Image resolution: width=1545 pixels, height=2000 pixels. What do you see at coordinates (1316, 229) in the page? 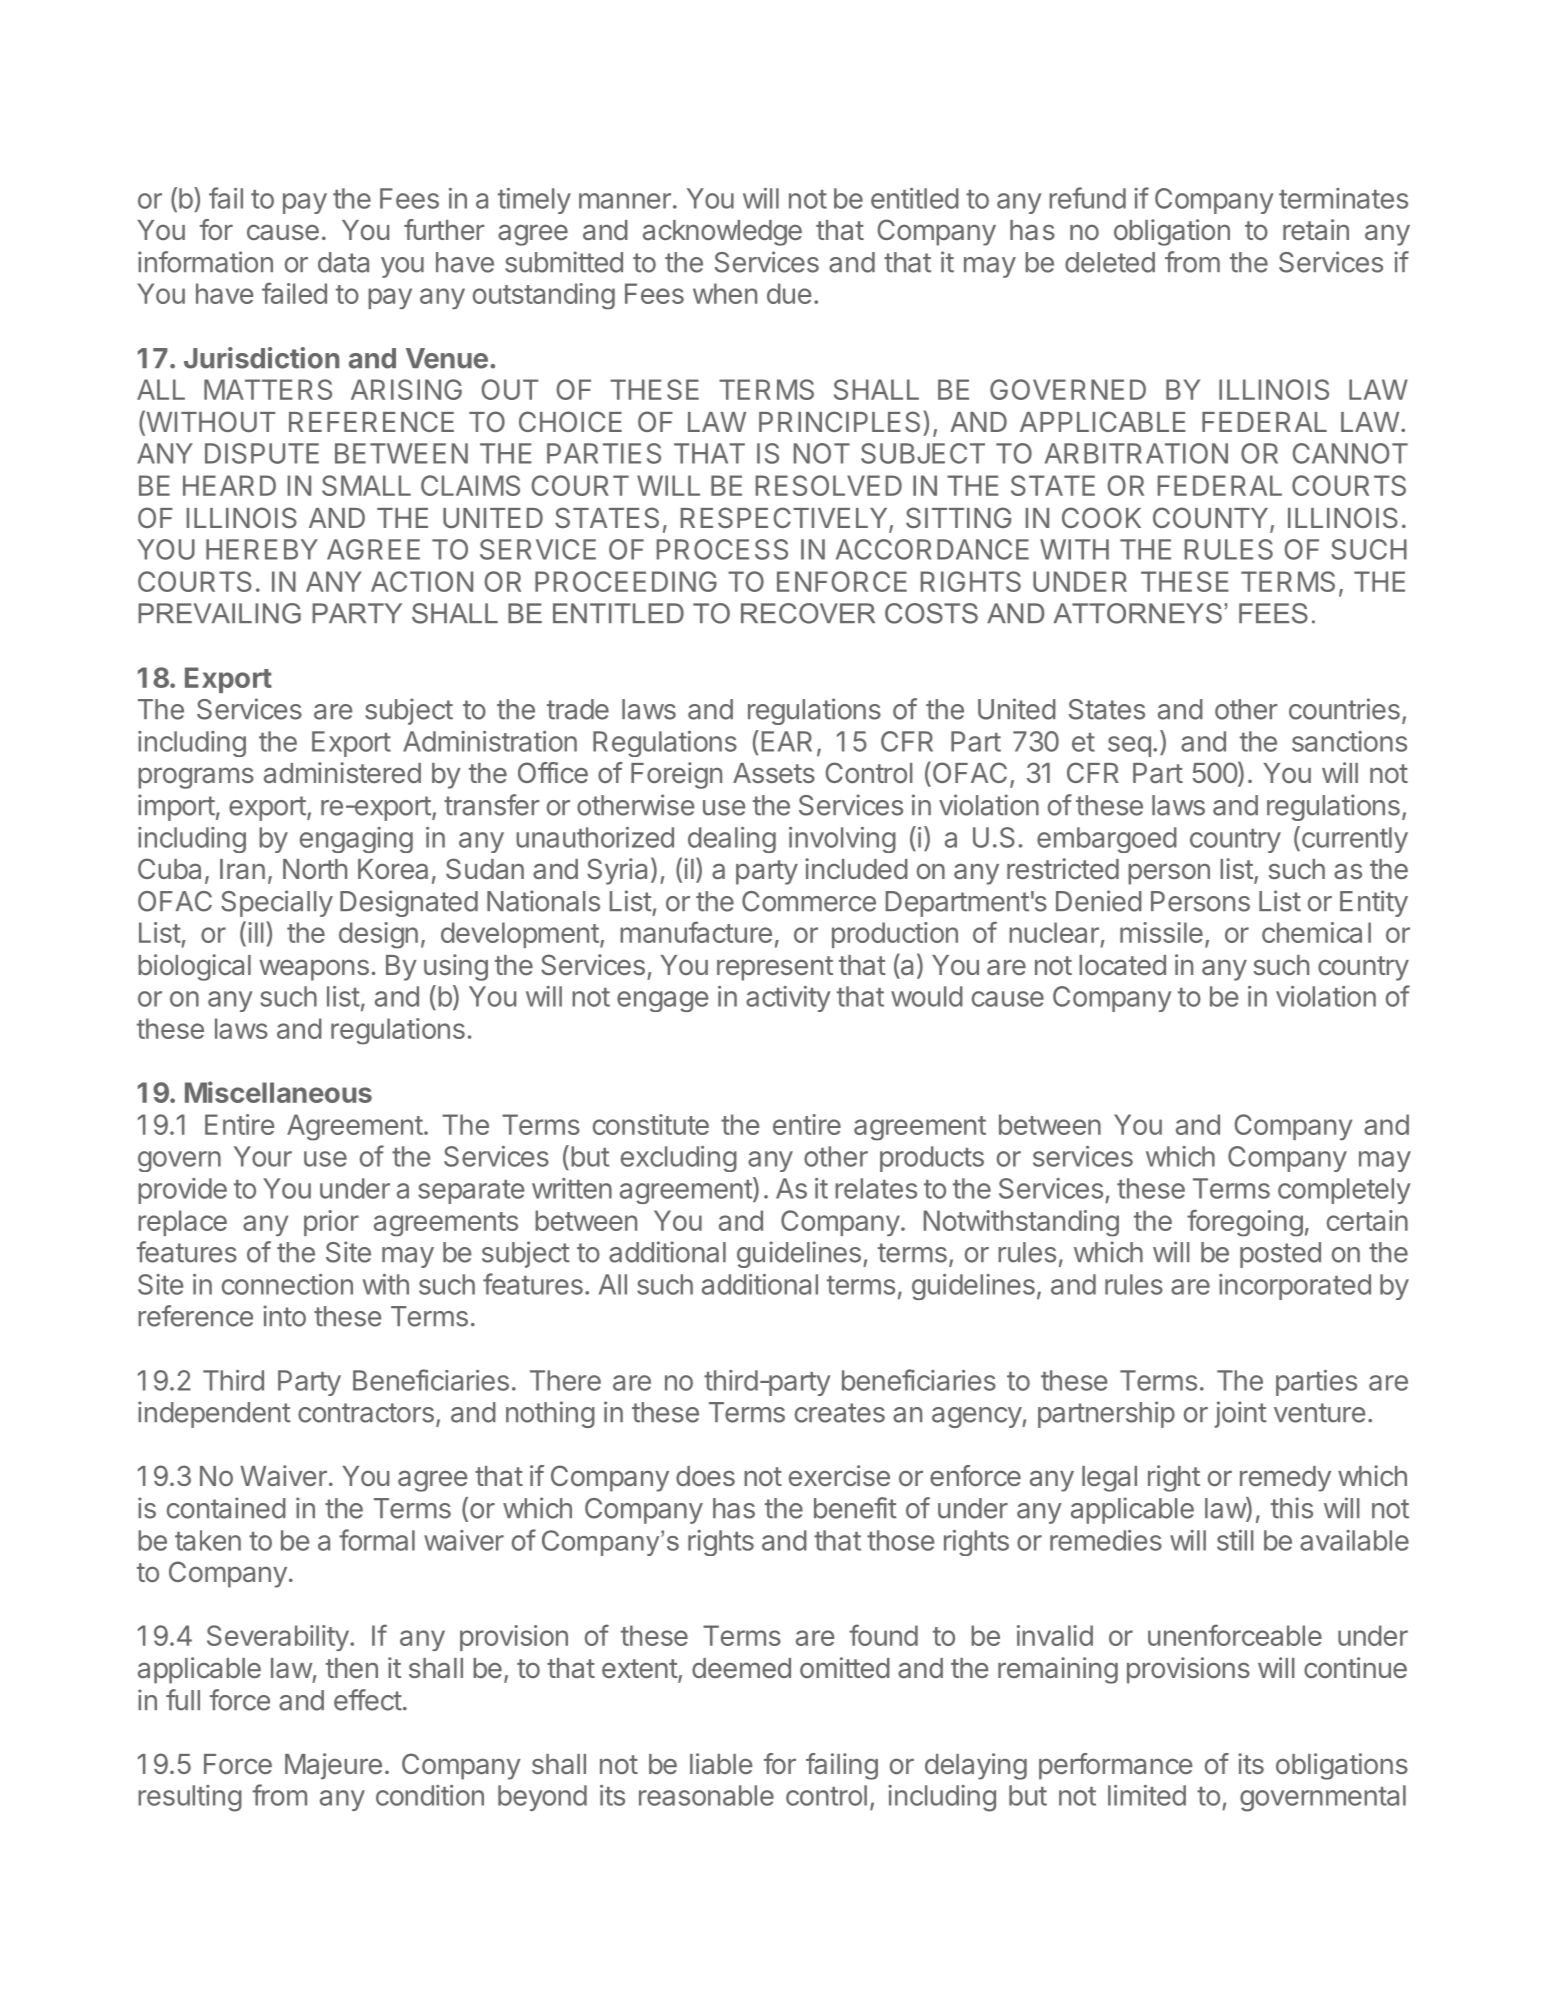
I see `retain` at bounding box center [1316, 229].
